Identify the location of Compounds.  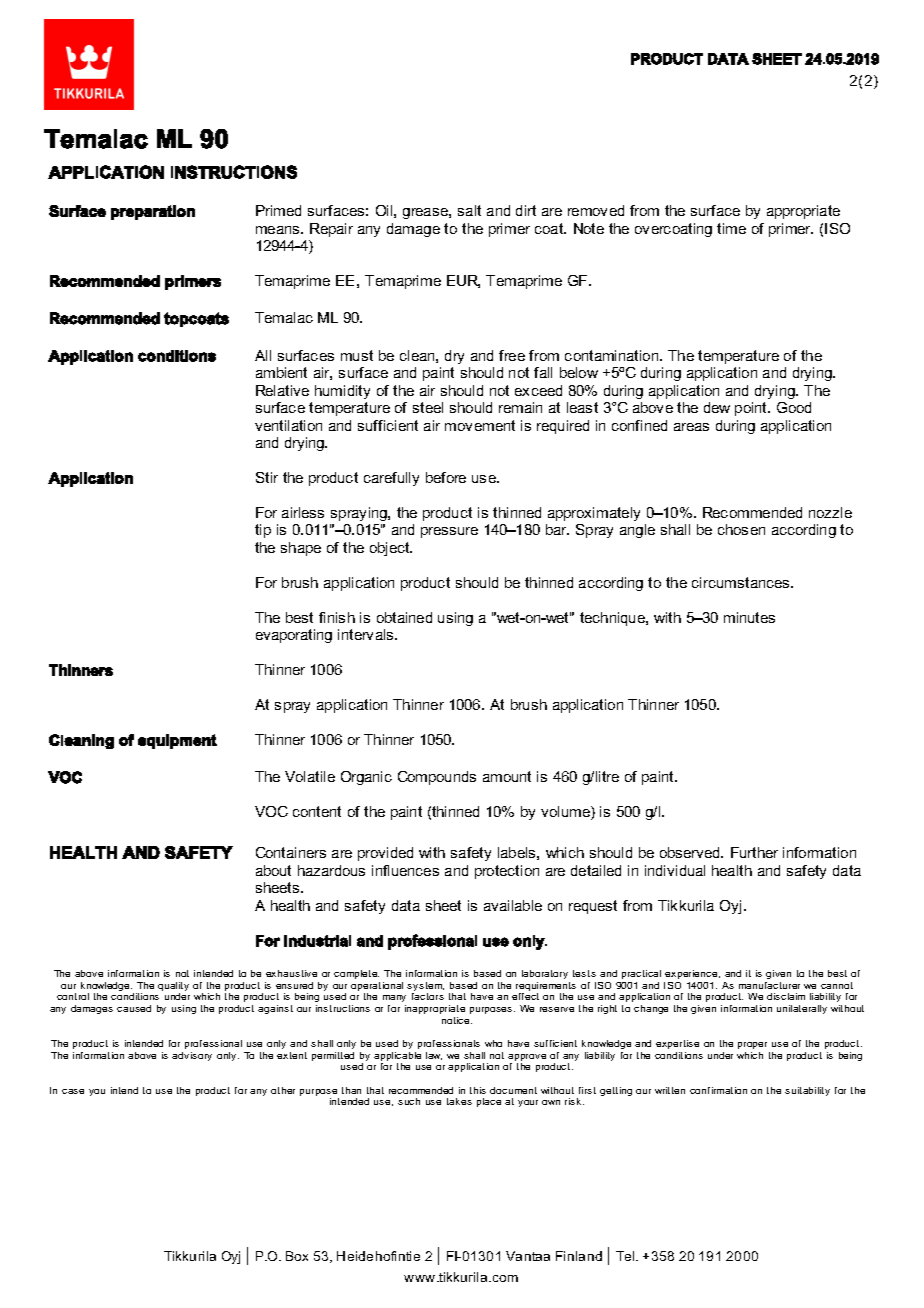
(437, 778).
